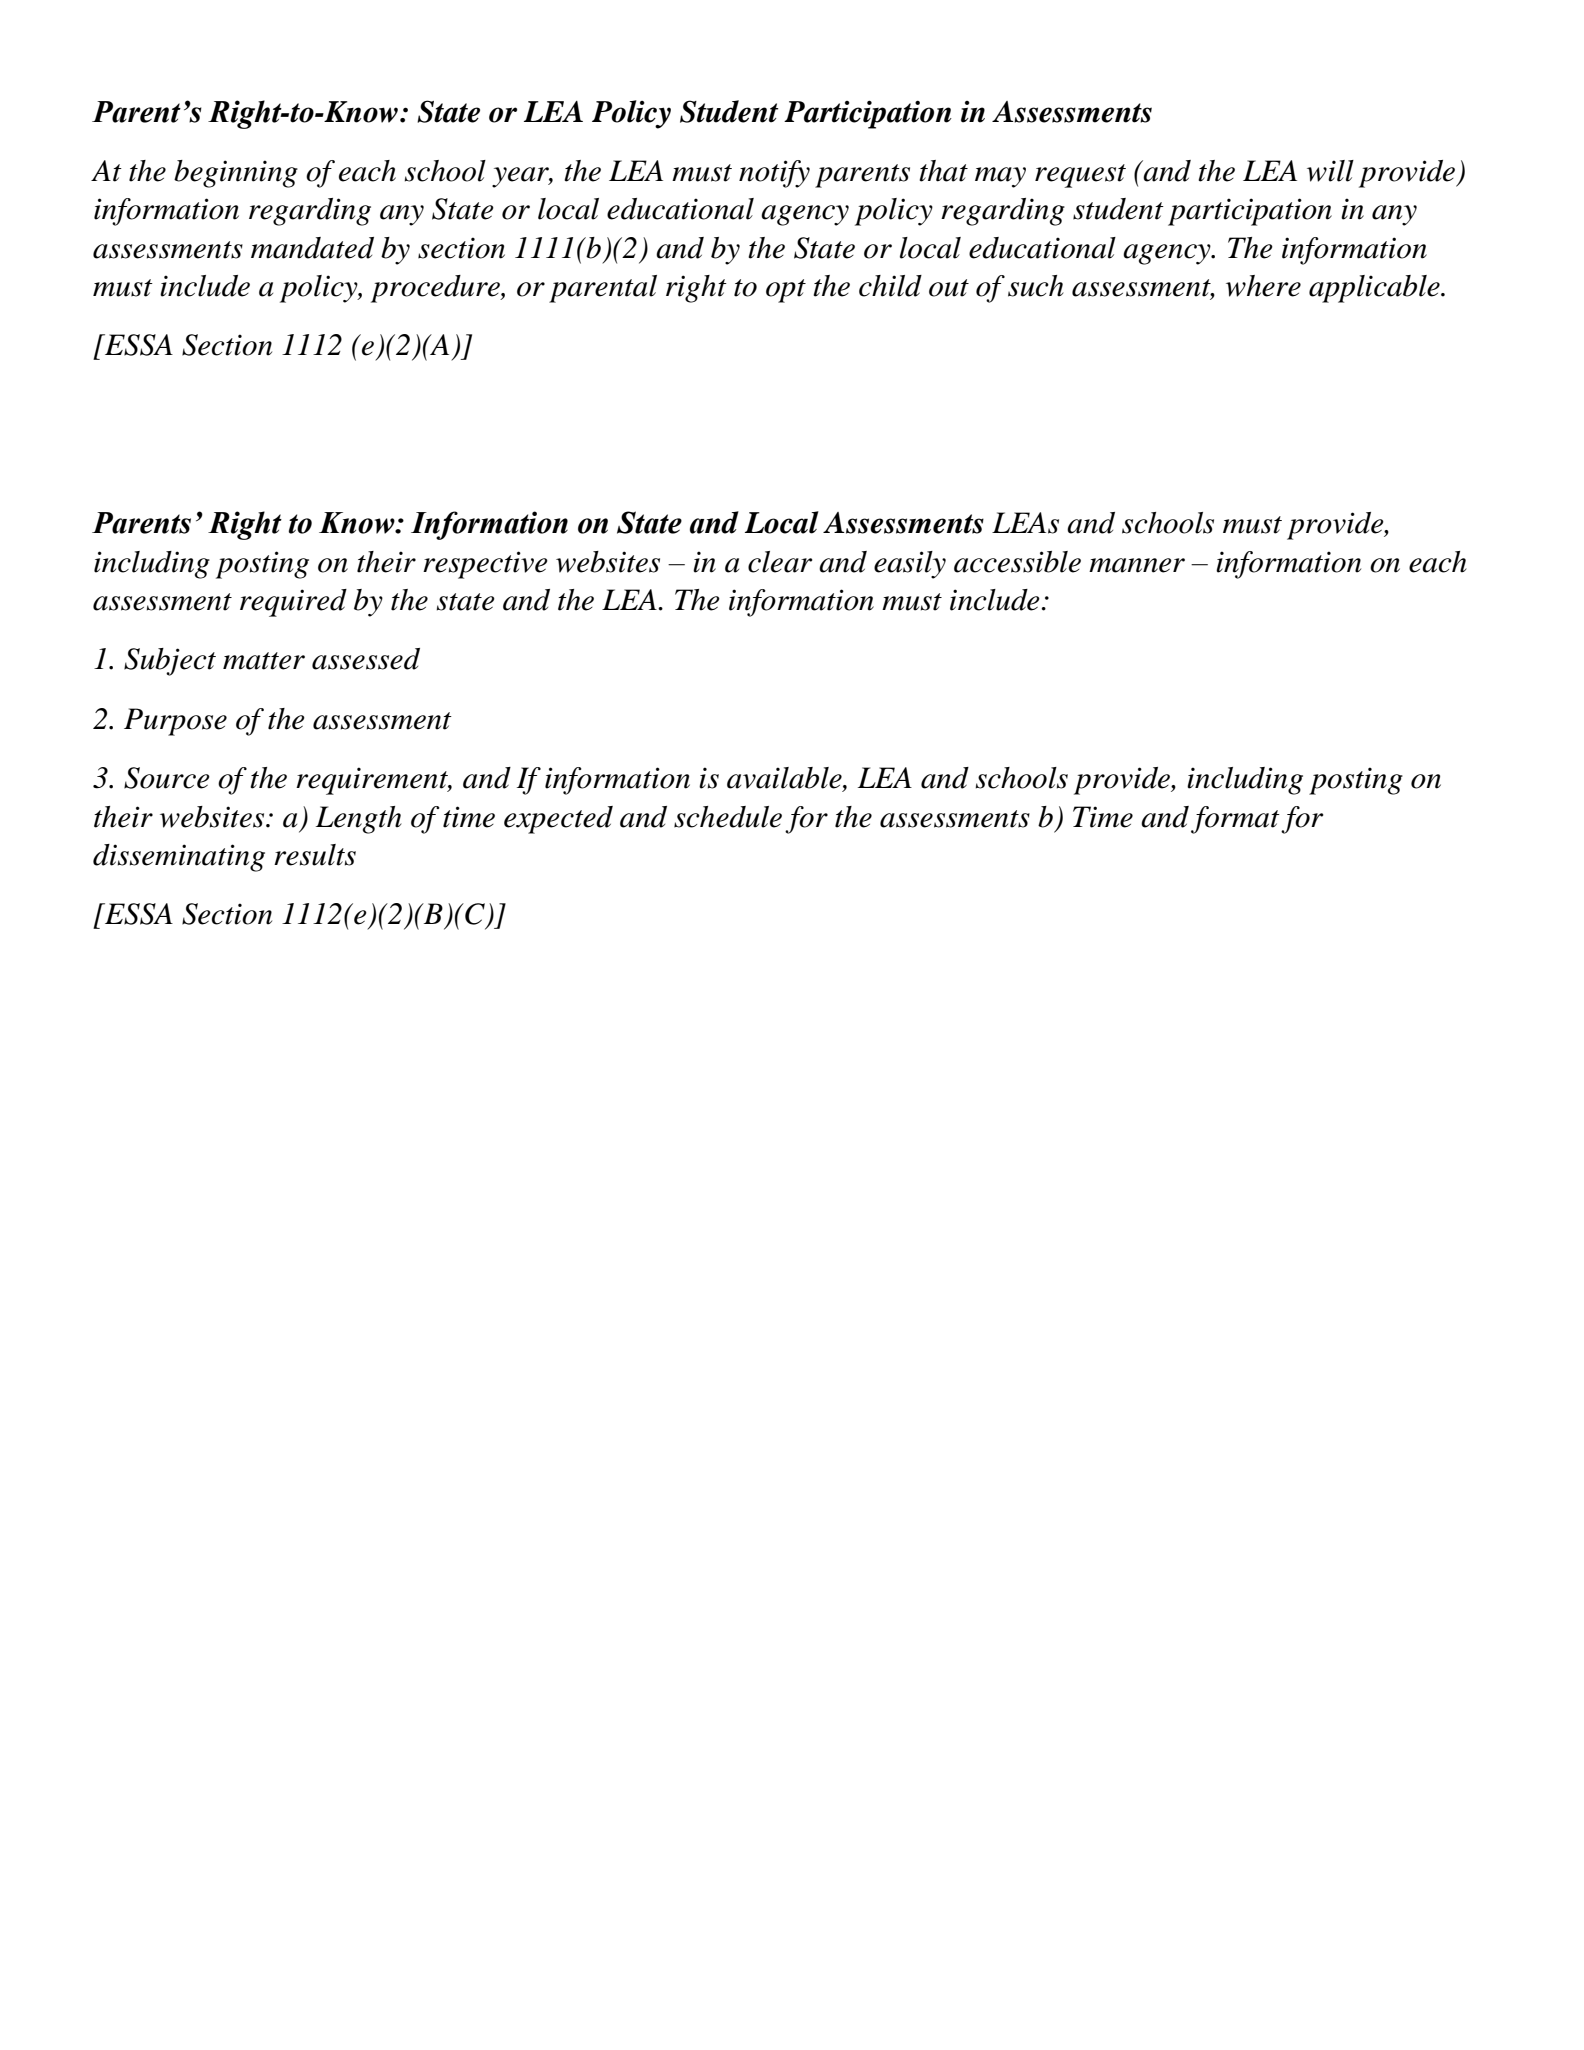 Image resolution: width=1584 pixels, height=2050 pixels. What do you see at coordinates (312, 248) in the screenshot?
I see `mandated` at bounding box center [312, 248].
